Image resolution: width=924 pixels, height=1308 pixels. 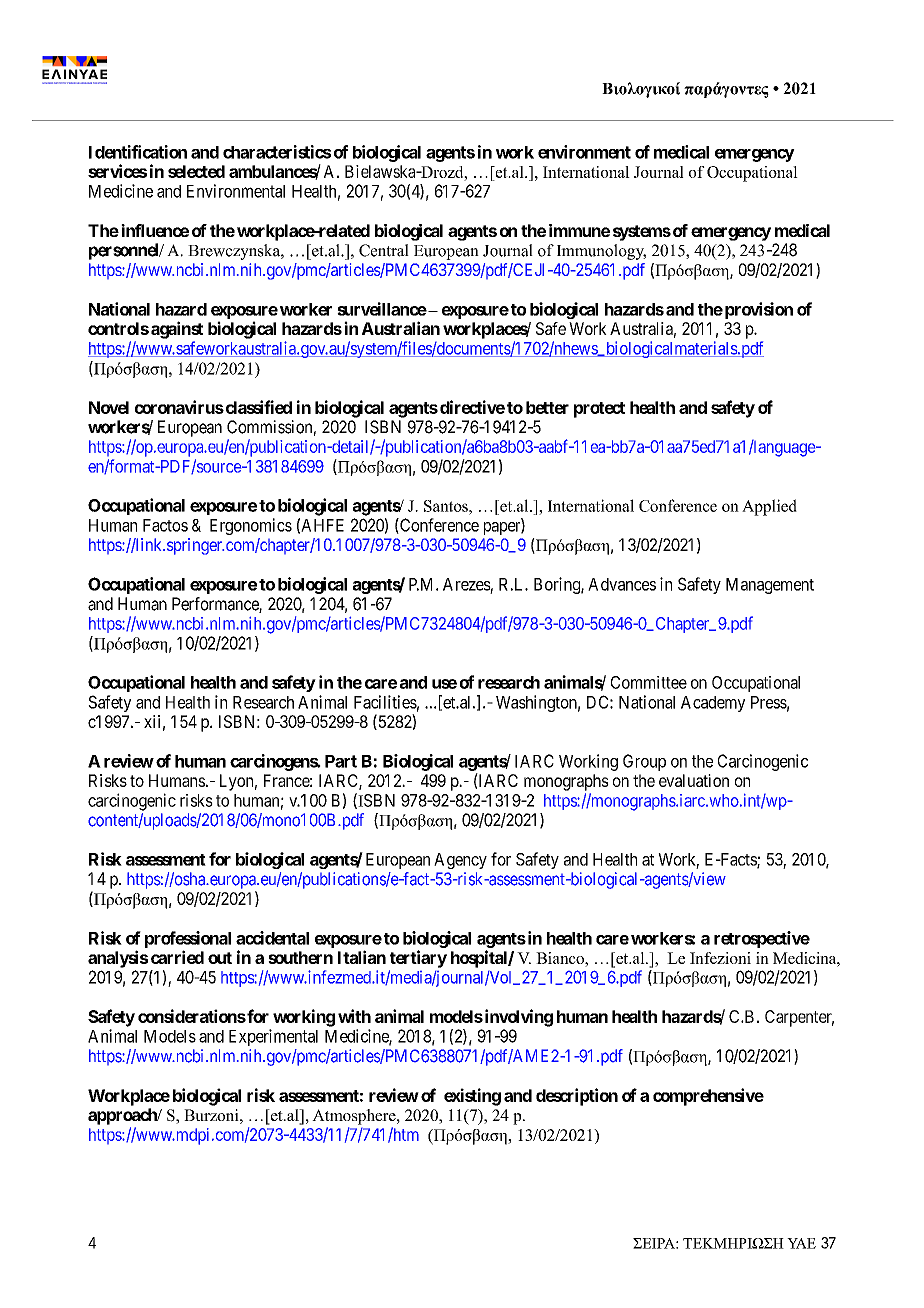 I want to click on Ergonomics, so click(x=251, y=526).
